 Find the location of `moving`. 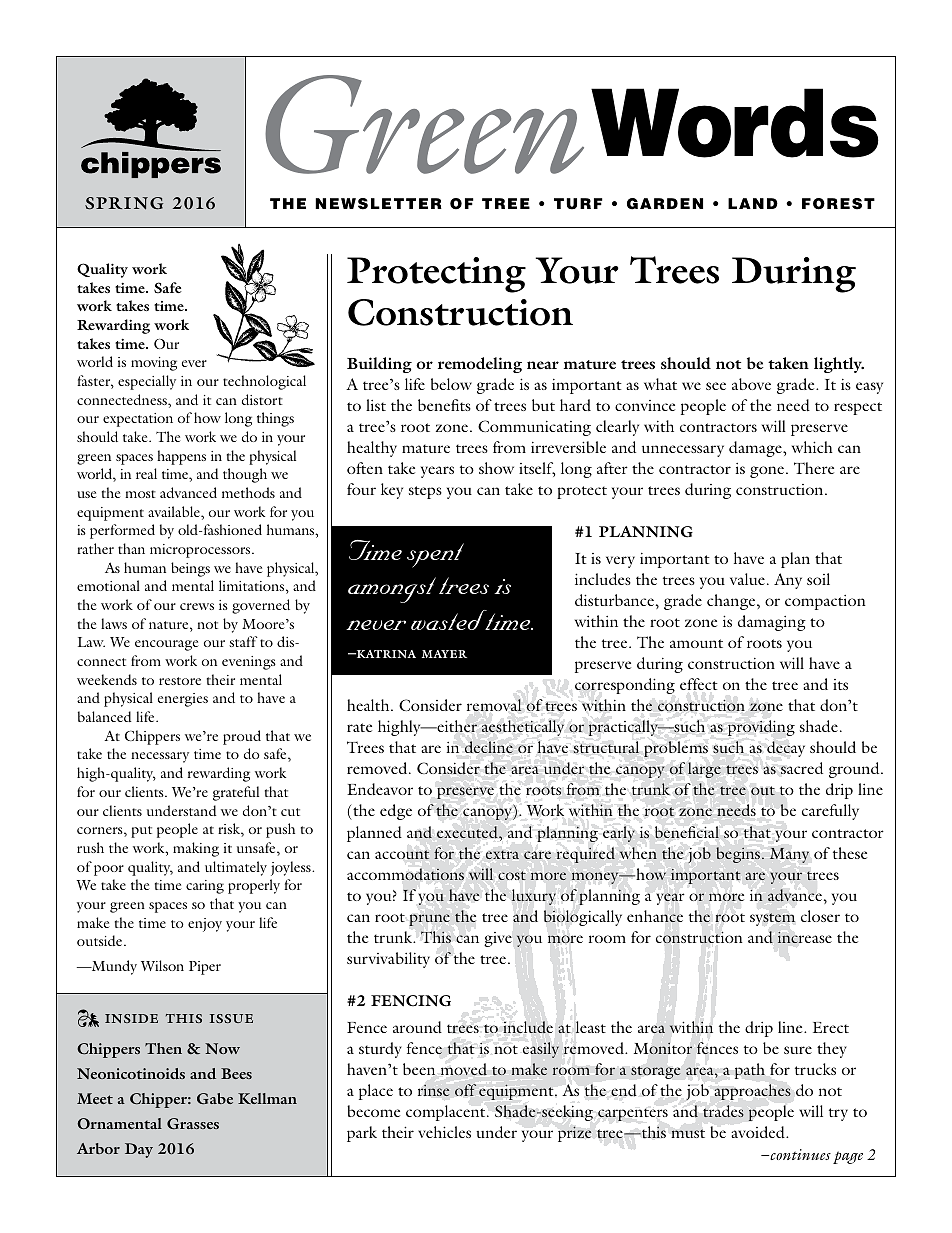

moving is located at coordinates (154, 364).
